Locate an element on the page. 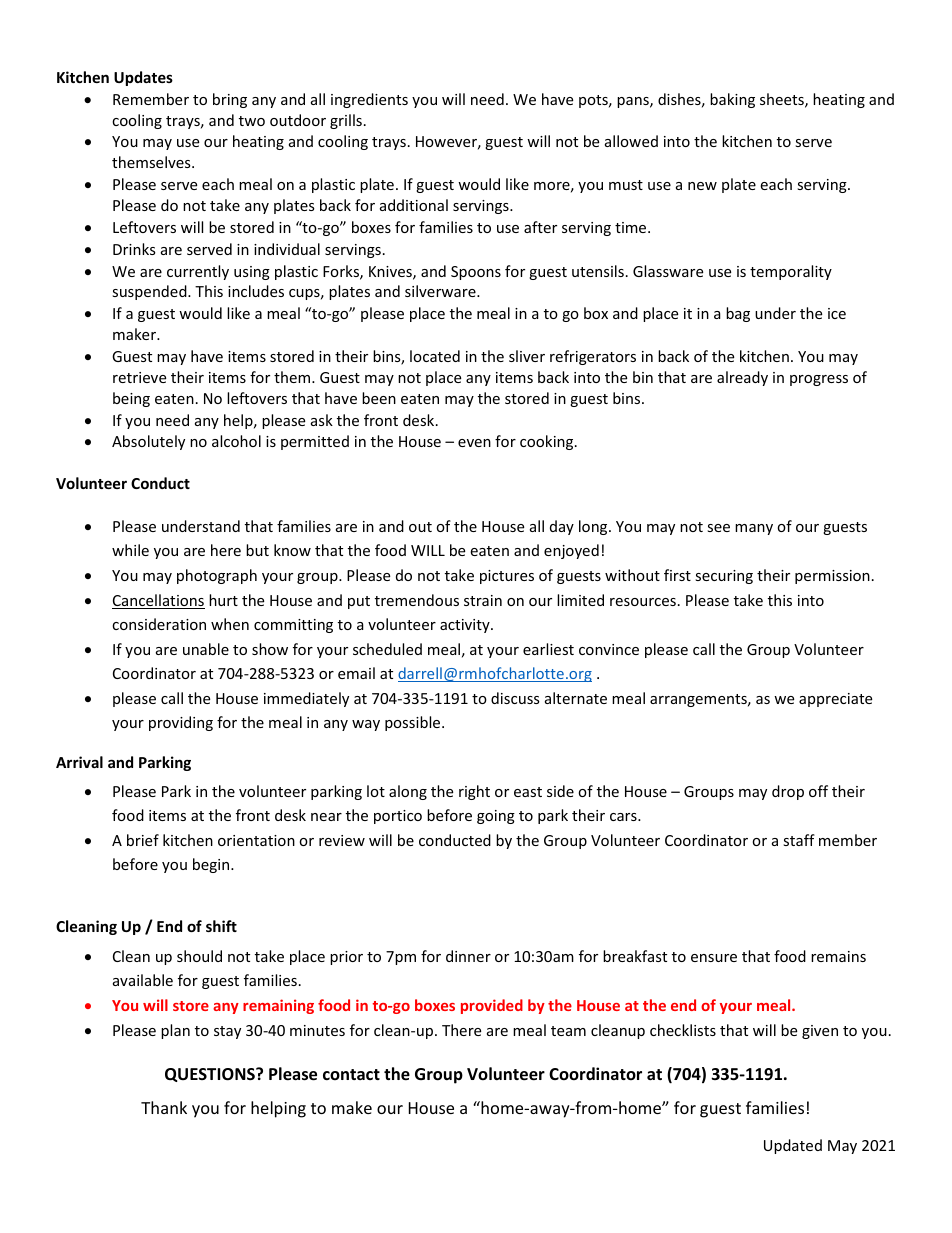 The width and height of the page is (952, 1233). ingredients is located at coordinates (369, 100).
